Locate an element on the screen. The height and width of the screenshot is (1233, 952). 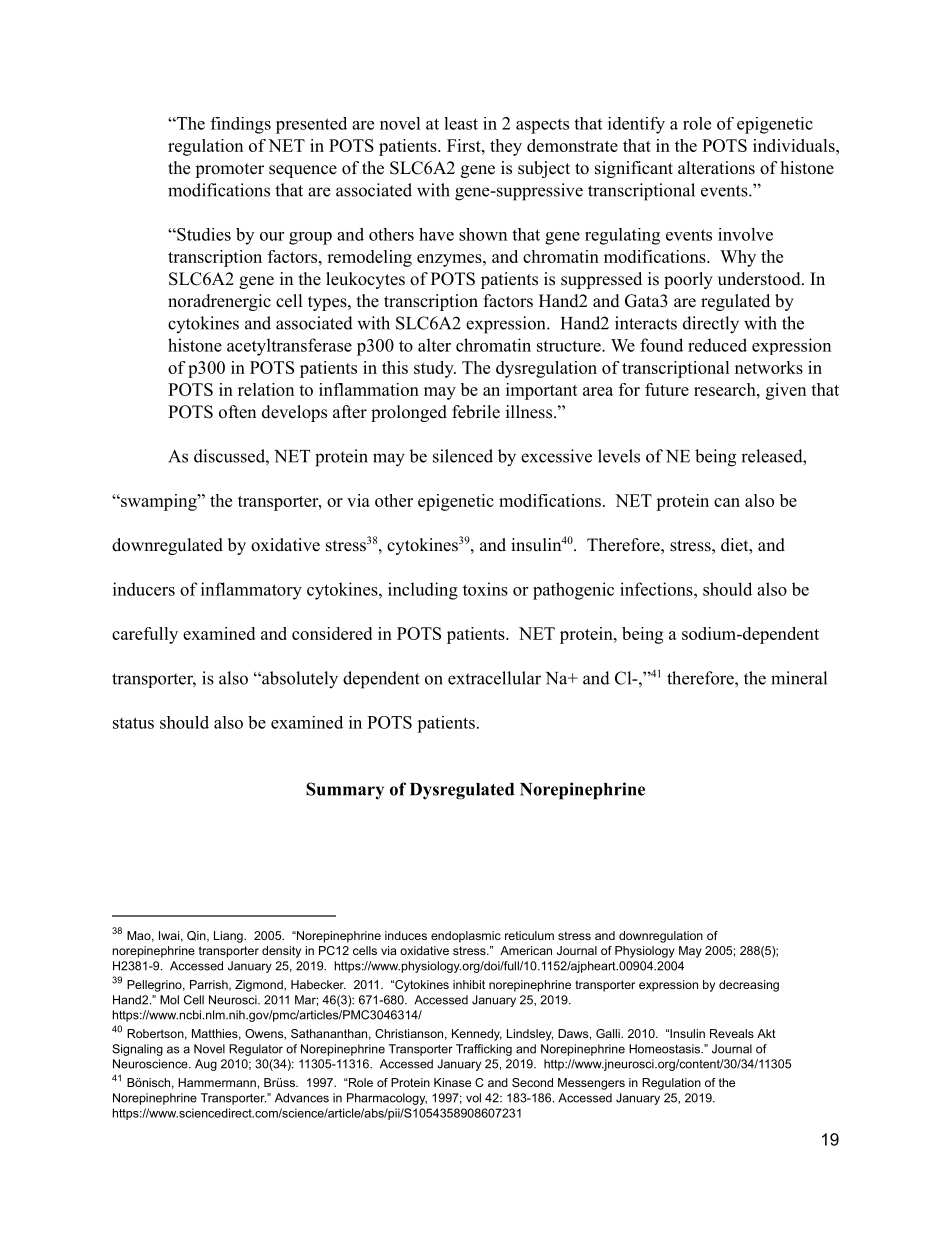
least is located at coordinates (461, 123).
